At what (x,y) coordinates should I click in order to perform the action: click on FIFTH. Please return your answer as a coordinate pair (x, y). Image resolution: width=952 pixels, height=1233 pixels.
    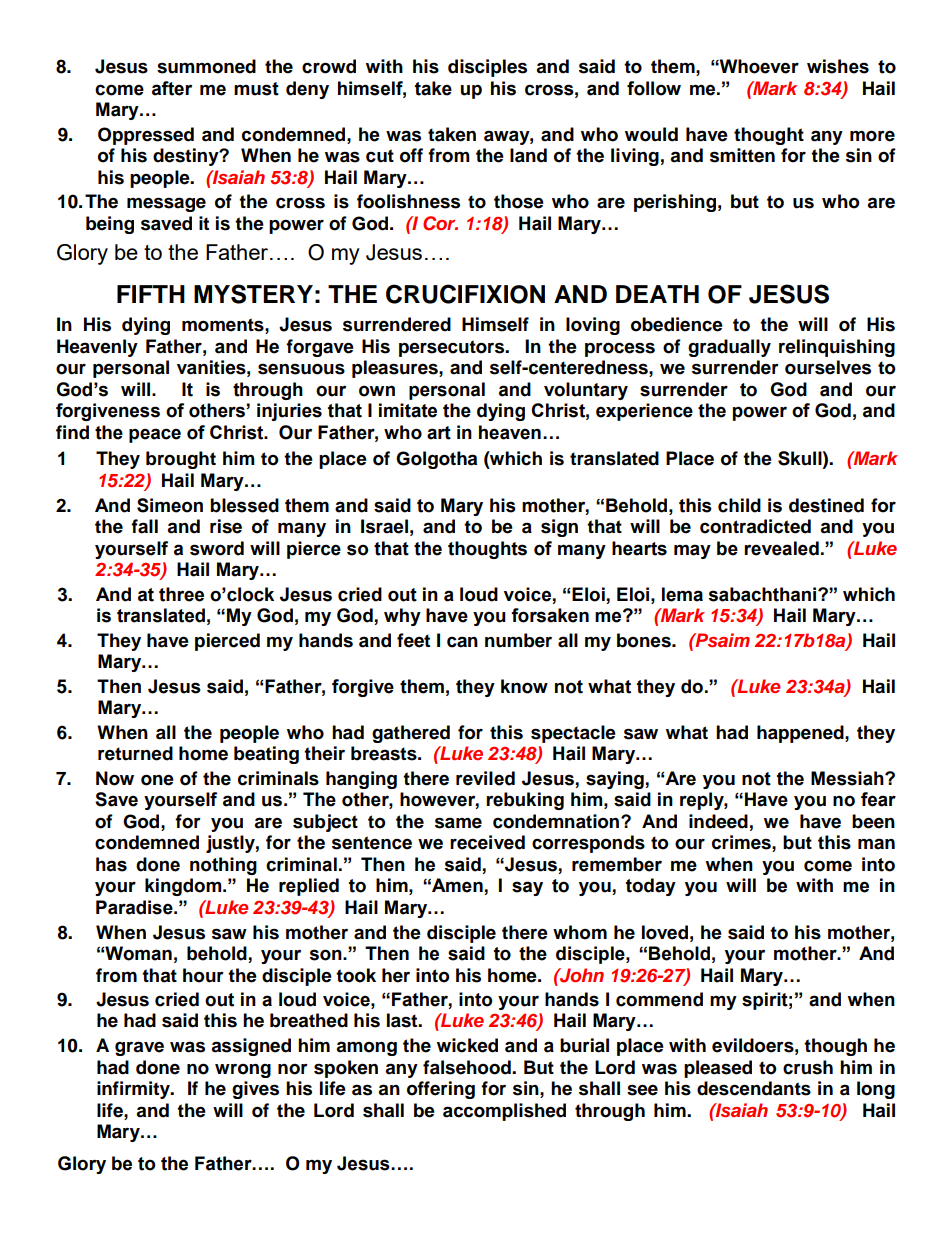
    Looking at the image, I should click on (151, 294).
